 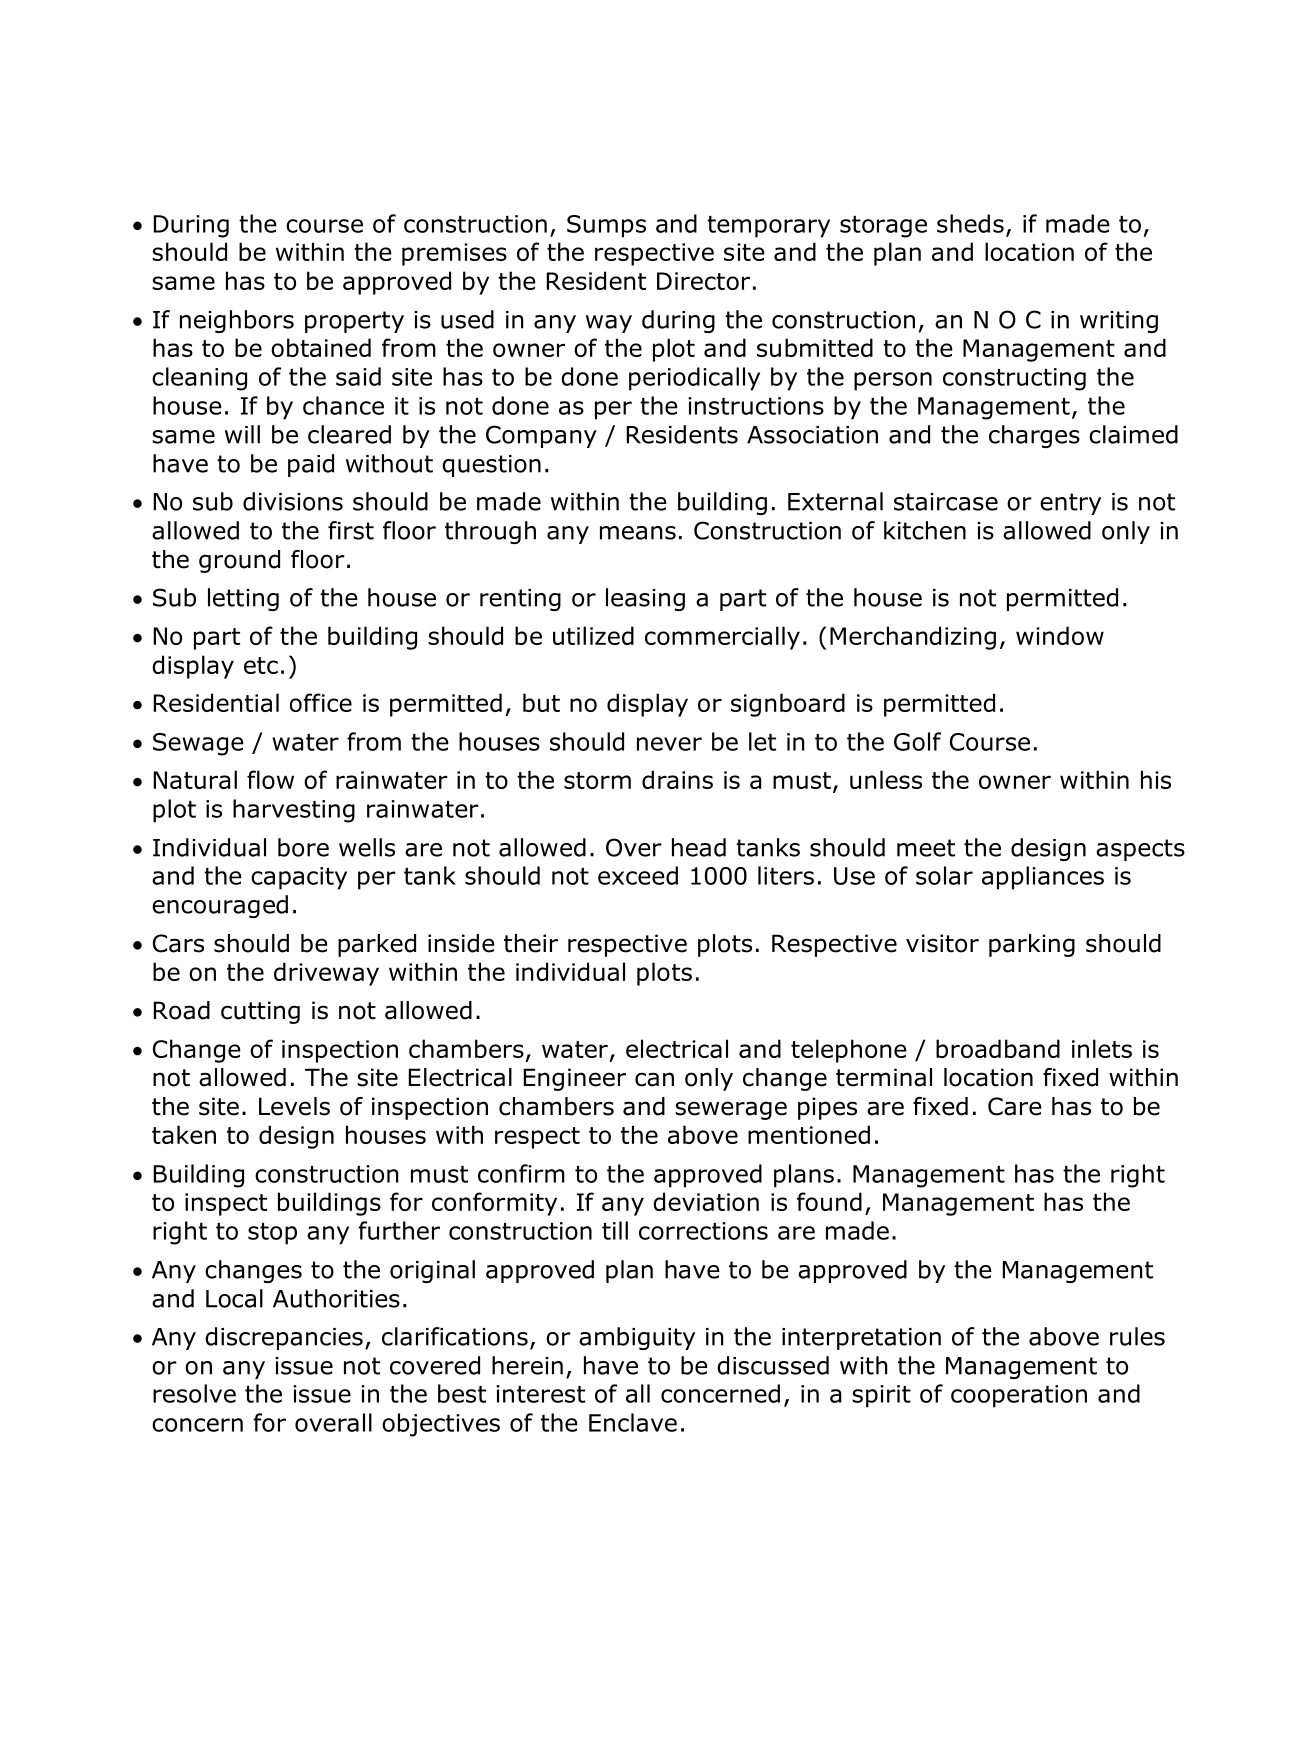 I want to click on sheds, so click(x=970, y=223).
